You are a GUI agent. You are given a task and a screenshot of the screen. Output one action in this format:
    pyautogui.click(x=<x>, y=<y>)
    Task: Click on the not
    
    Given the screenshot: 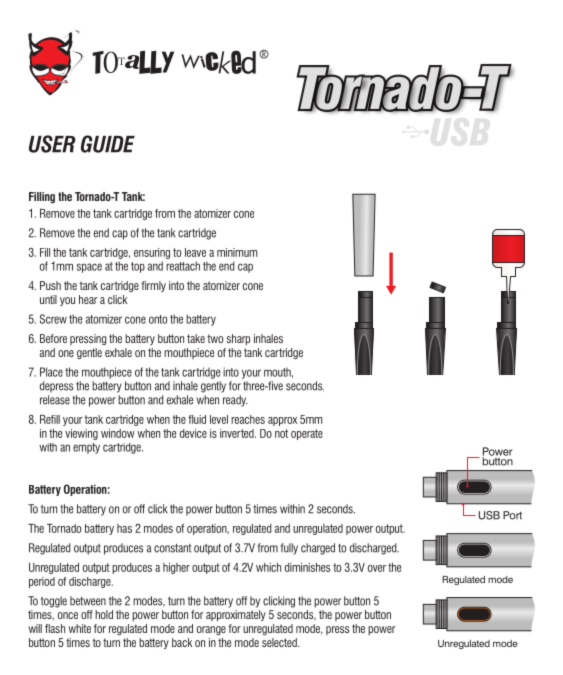 What is the action you would take?
    pyautogui.click(x=281, y=433)
